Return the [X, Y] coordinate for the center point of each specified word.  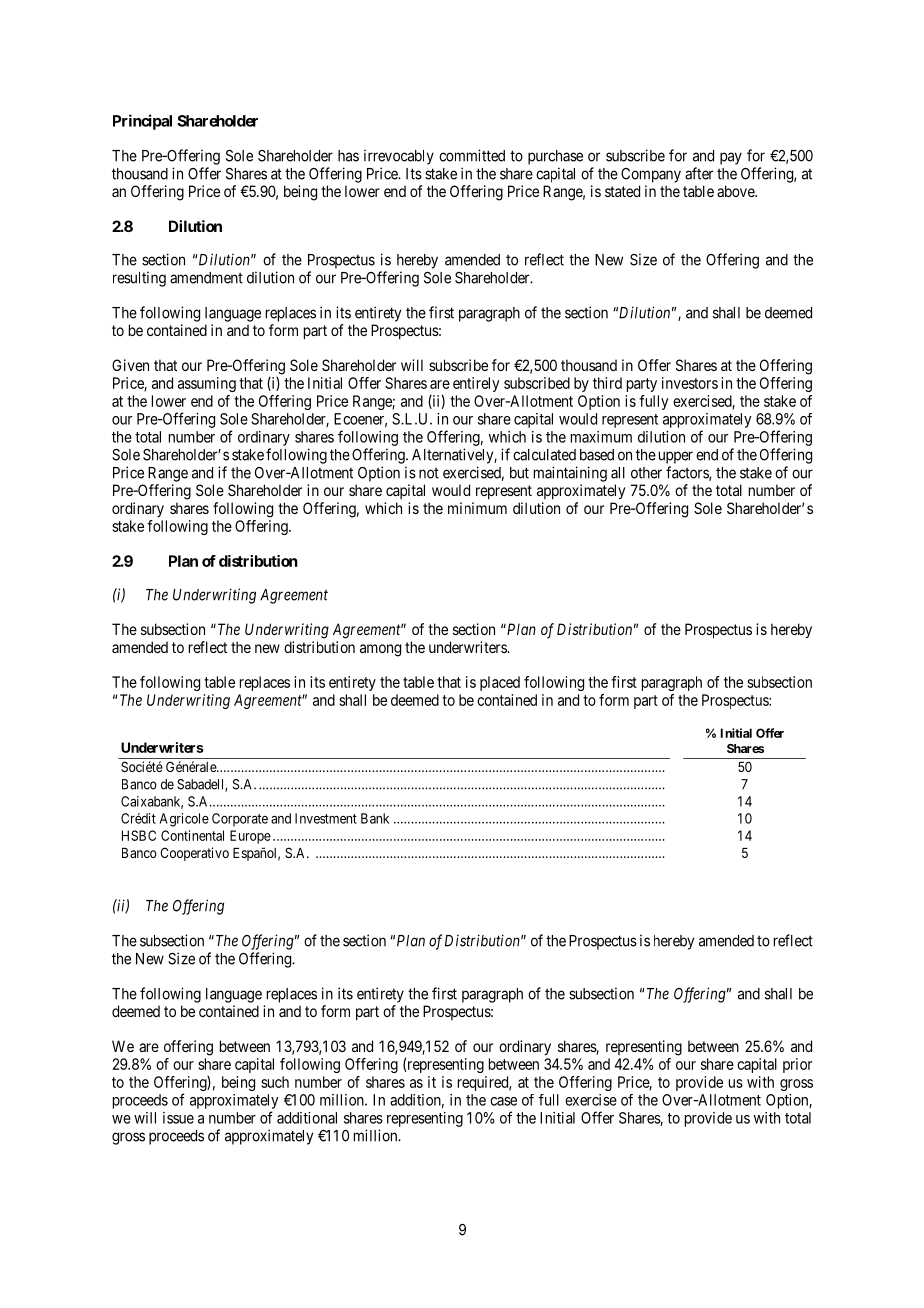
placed [500, 683]
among [380, 650]
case [503, 1101]
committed [472, 155]
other [646, 473]
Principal [142, 122]
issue [178, 1118]
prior [797, 1065]
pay [731, 158]
